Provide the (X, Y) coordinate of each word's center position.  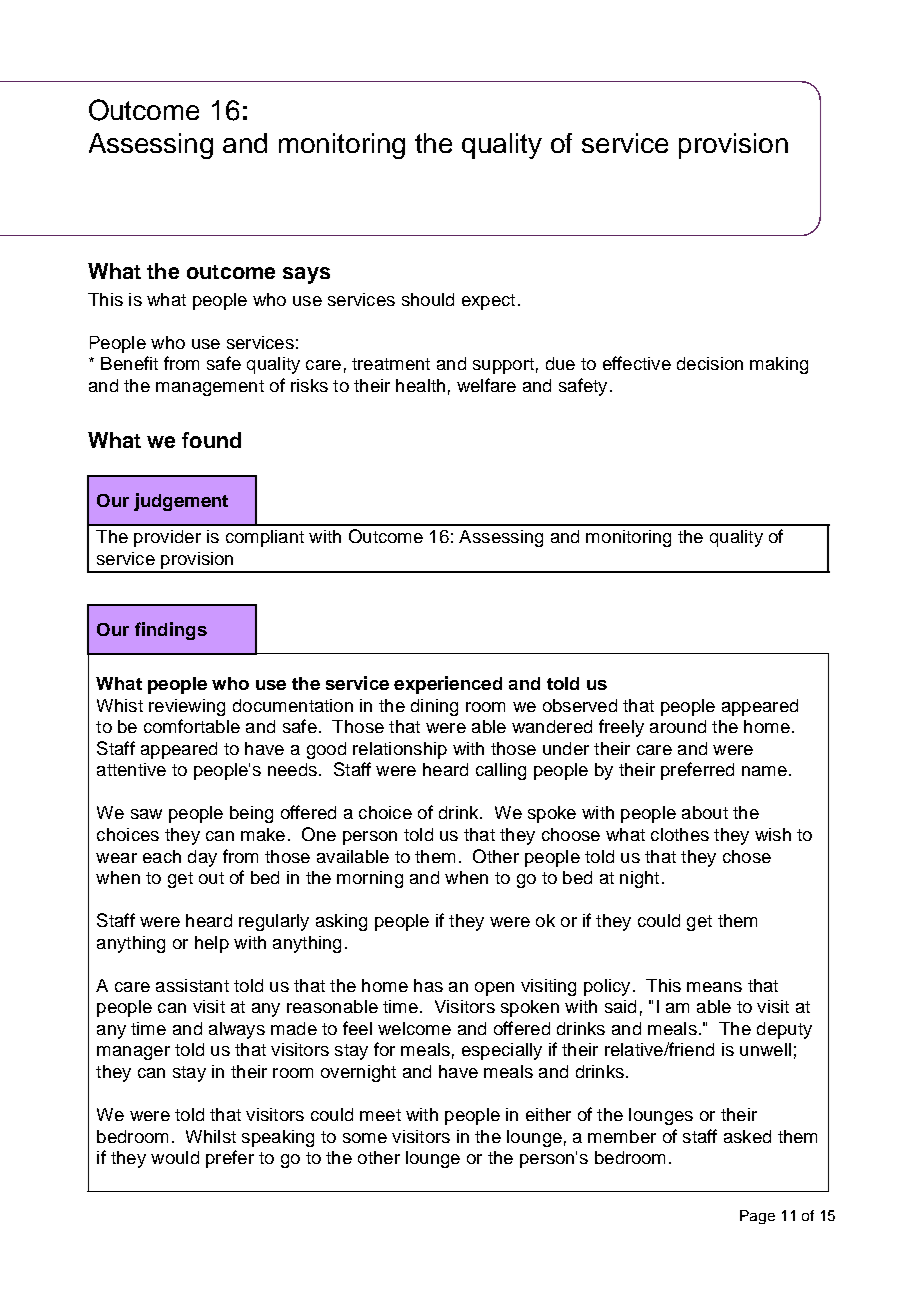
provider (167, 538)
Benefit (129, 363)
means (714, 987)
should (428, 299)
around (678, 726)
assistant (192, 985)
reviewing (187, 707)
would (175, 1157)
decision (710, 363)
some (365, 1138)
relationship (400, 750)
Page (757, 1217)
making (779, 365)
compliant (265, 538)
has (428, 985)
